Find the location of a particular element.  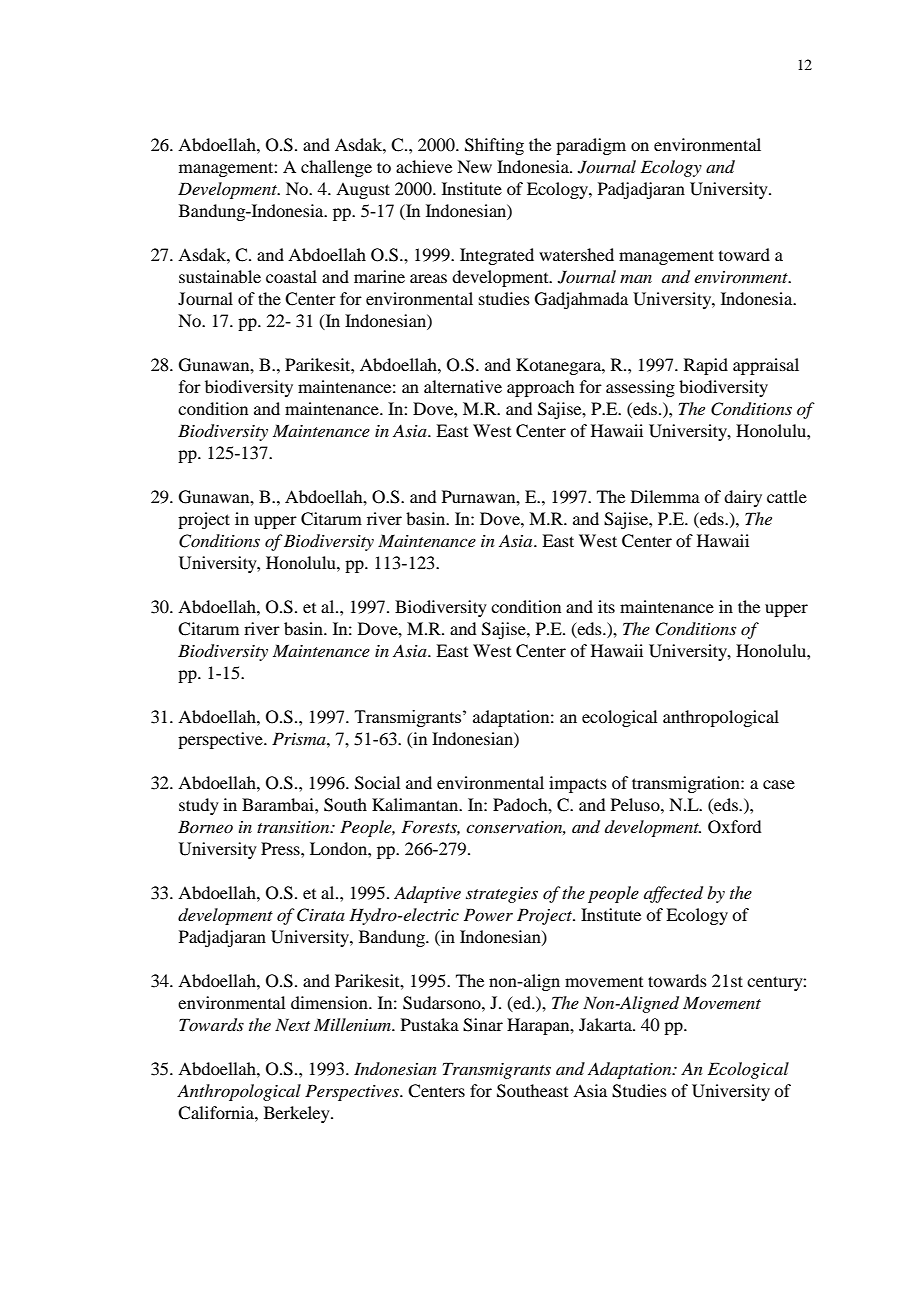

alternative is located at coordinates (463, 386).
